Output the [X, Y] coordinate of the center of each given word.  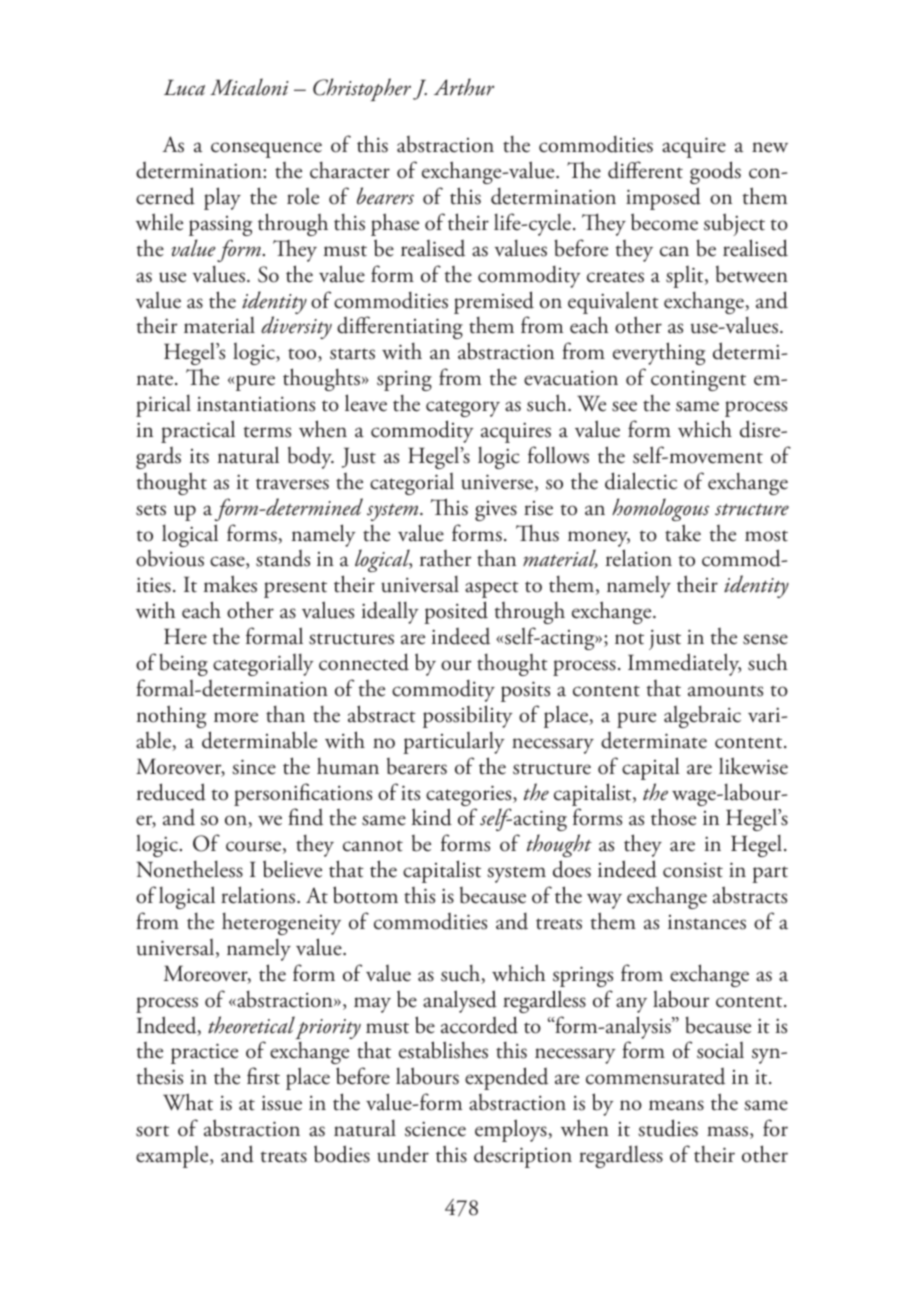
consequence [266, 150]
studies [668, 1128]
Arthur [464, 87]
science [435, 1129]
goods [715, 172]
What [188, 1102]
